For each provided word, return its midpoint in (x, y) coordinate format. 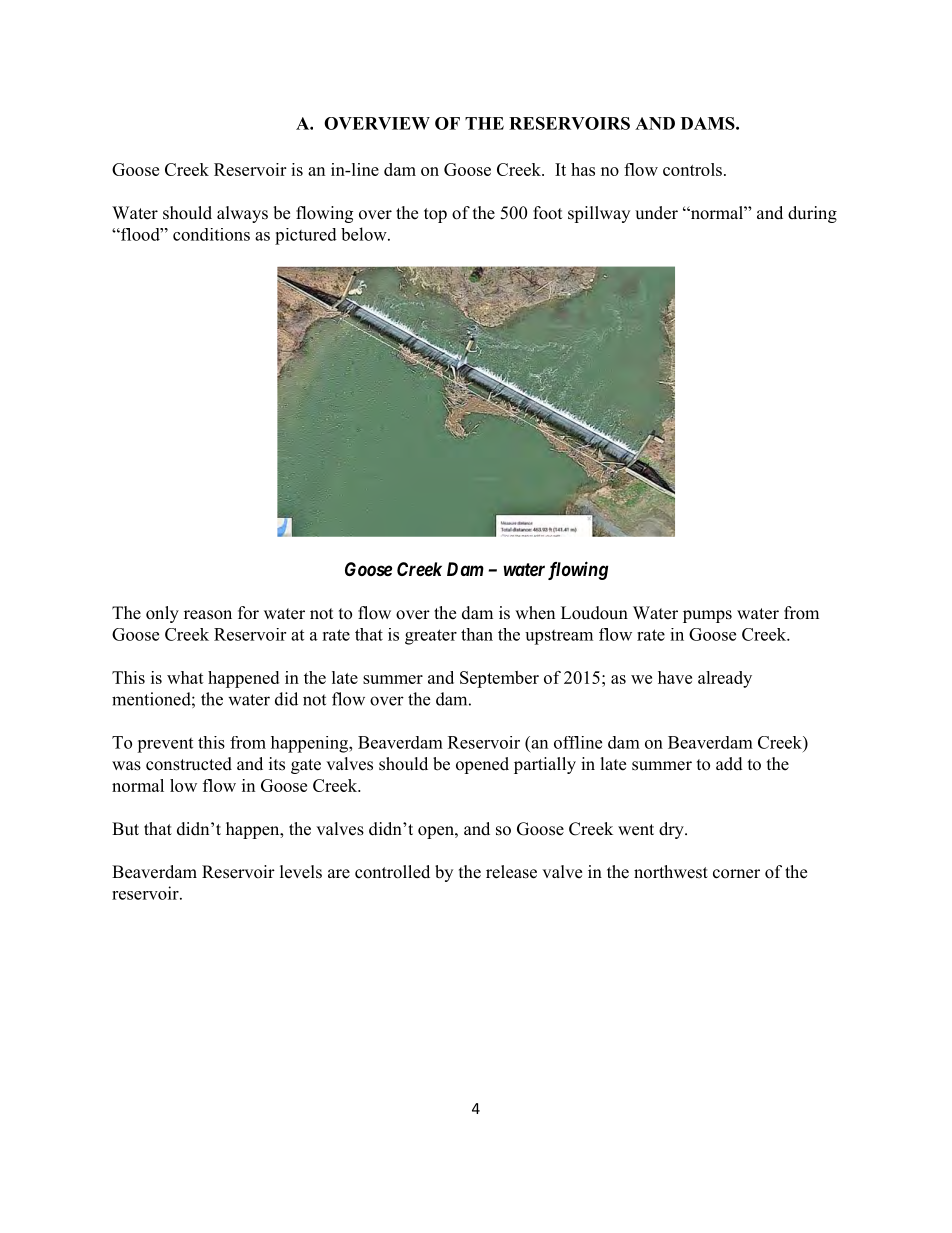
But (125, 828)
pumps (707, 616)
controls (692, 169)
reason (208, 615)
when (535, 613)
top (435, 215)
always (242, 214)
